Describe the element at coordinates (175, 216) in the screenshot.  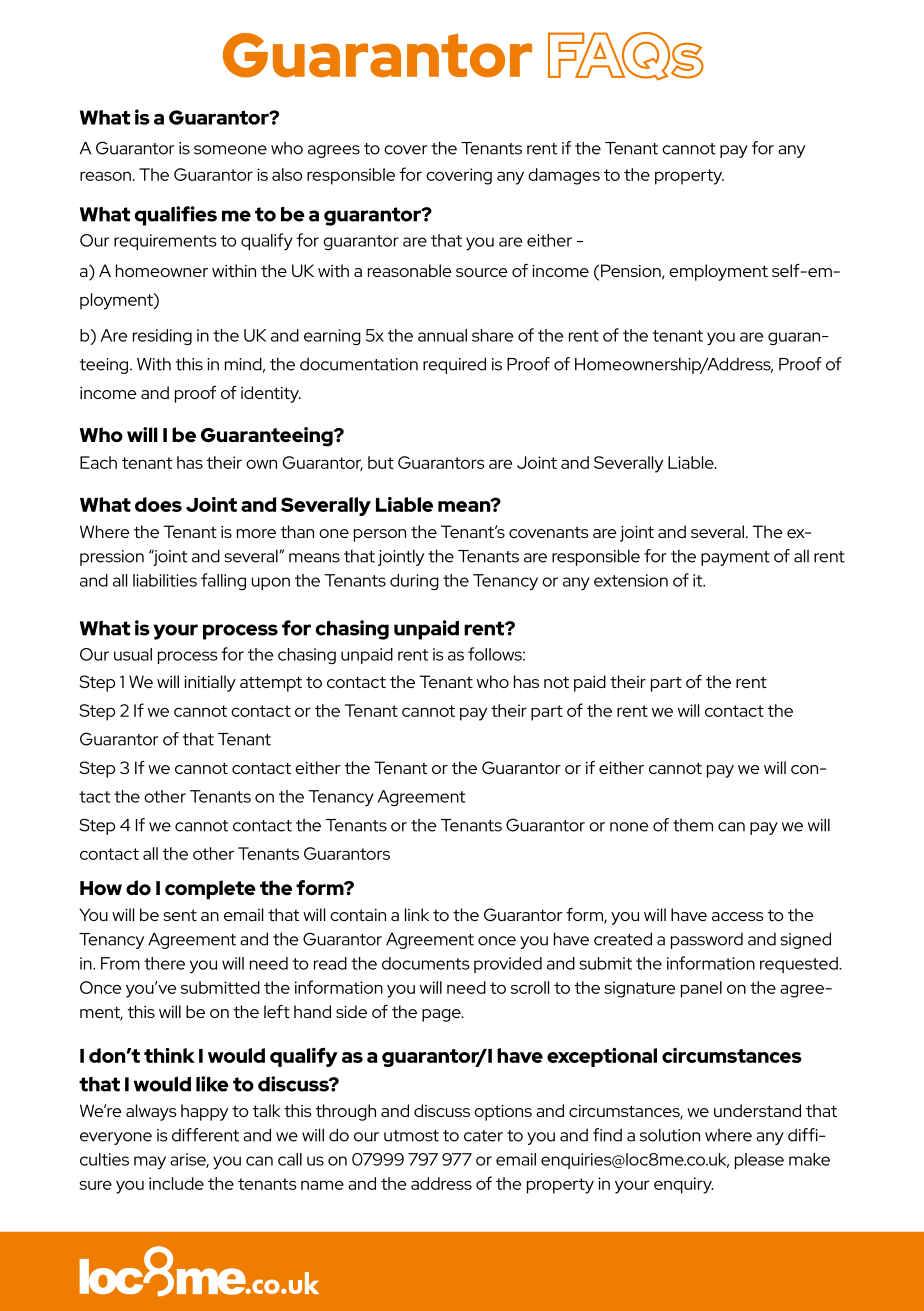
I see `qualifies` at that location.
